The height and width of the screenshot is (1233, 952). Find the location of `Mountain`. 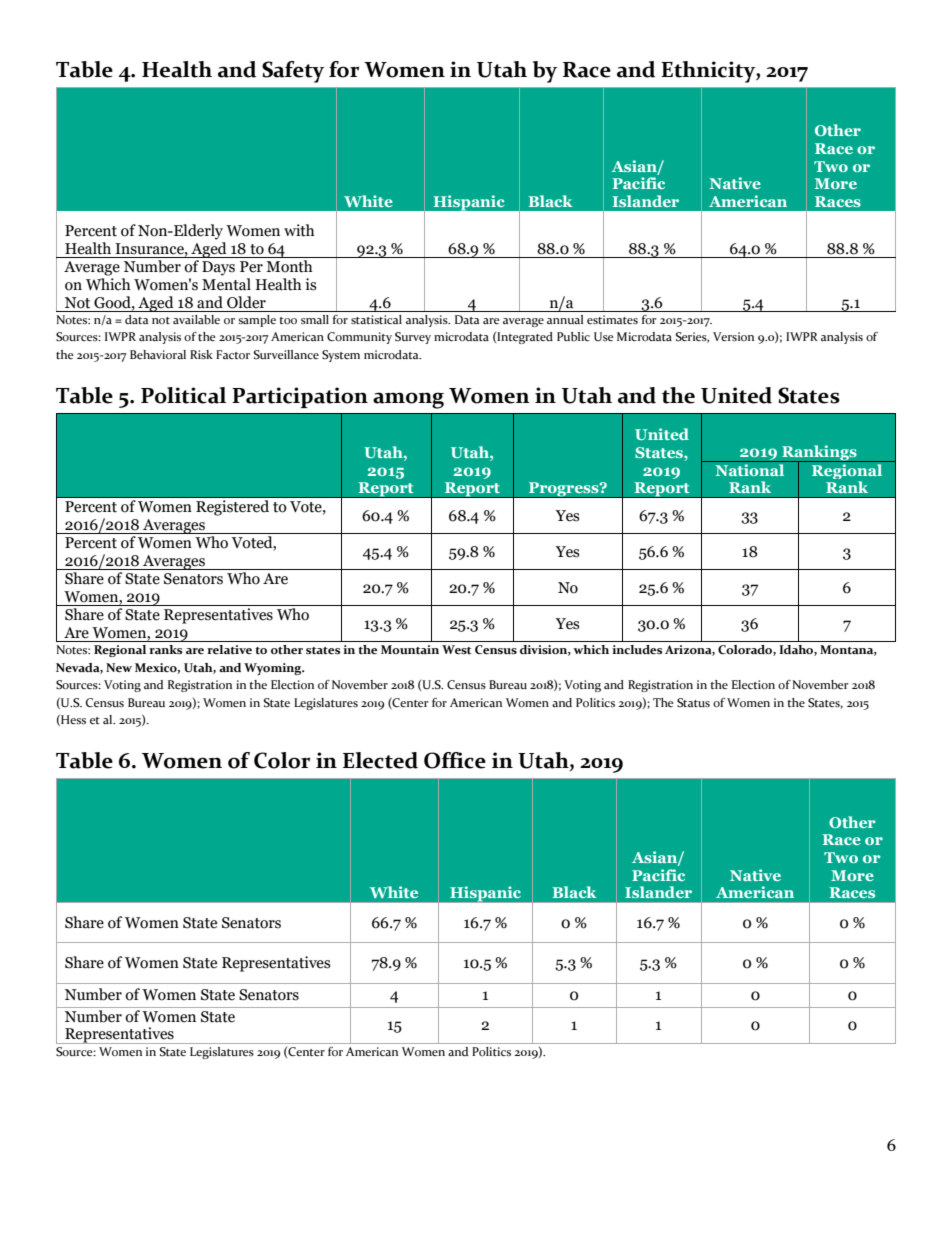

Mountain is located at coordinates (410, 649).
